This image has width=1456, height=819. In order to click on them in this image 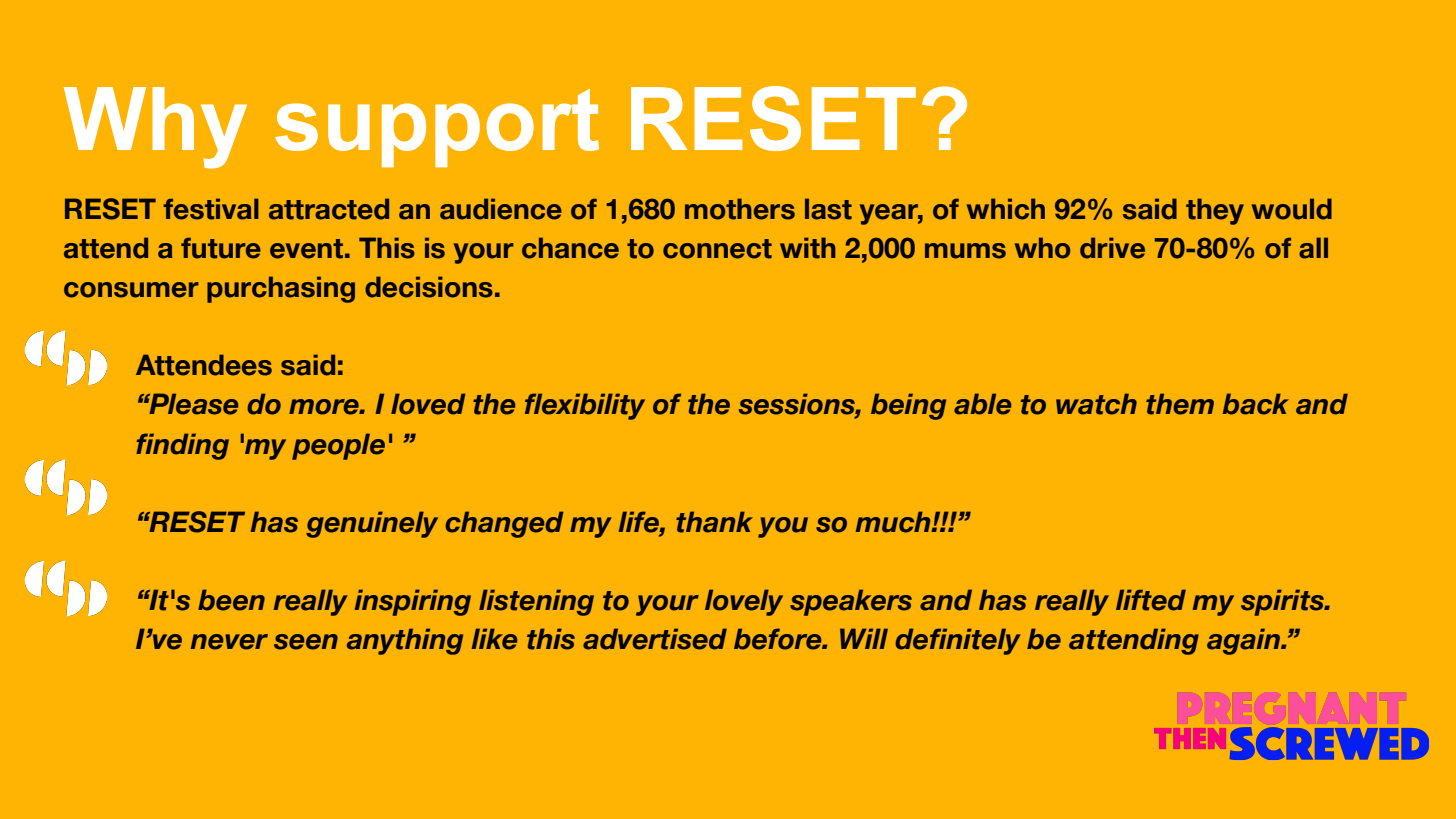, I will do `click(1180, 404)`.
